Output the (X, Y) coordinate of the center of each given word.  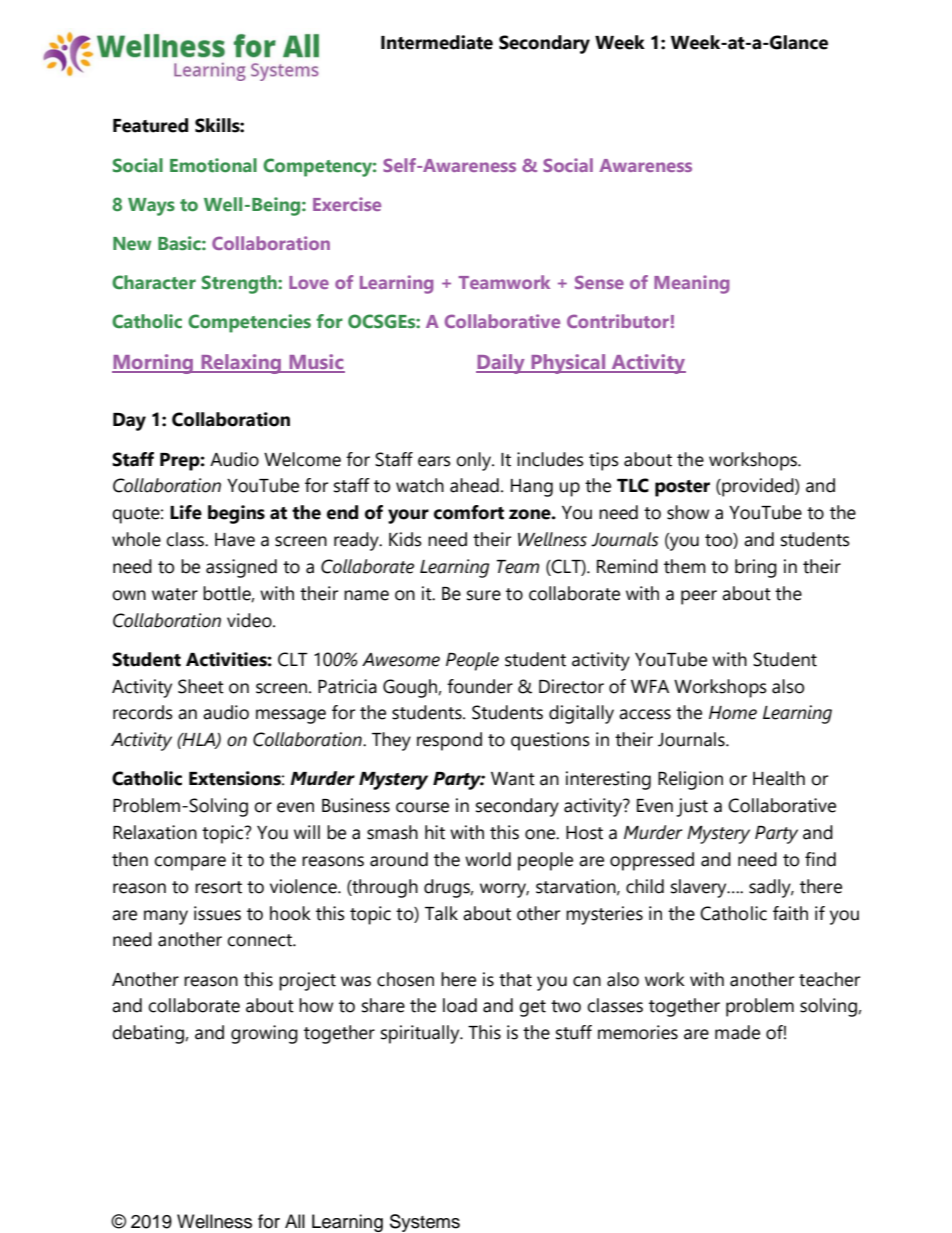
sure (484, 595)
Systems (425, 1223)
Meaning (692, 284)
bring (756, 568)
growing (264, 1034)
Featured (150, 125)
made (737, 1032)
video (250, 620)
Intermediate (437, 42)
